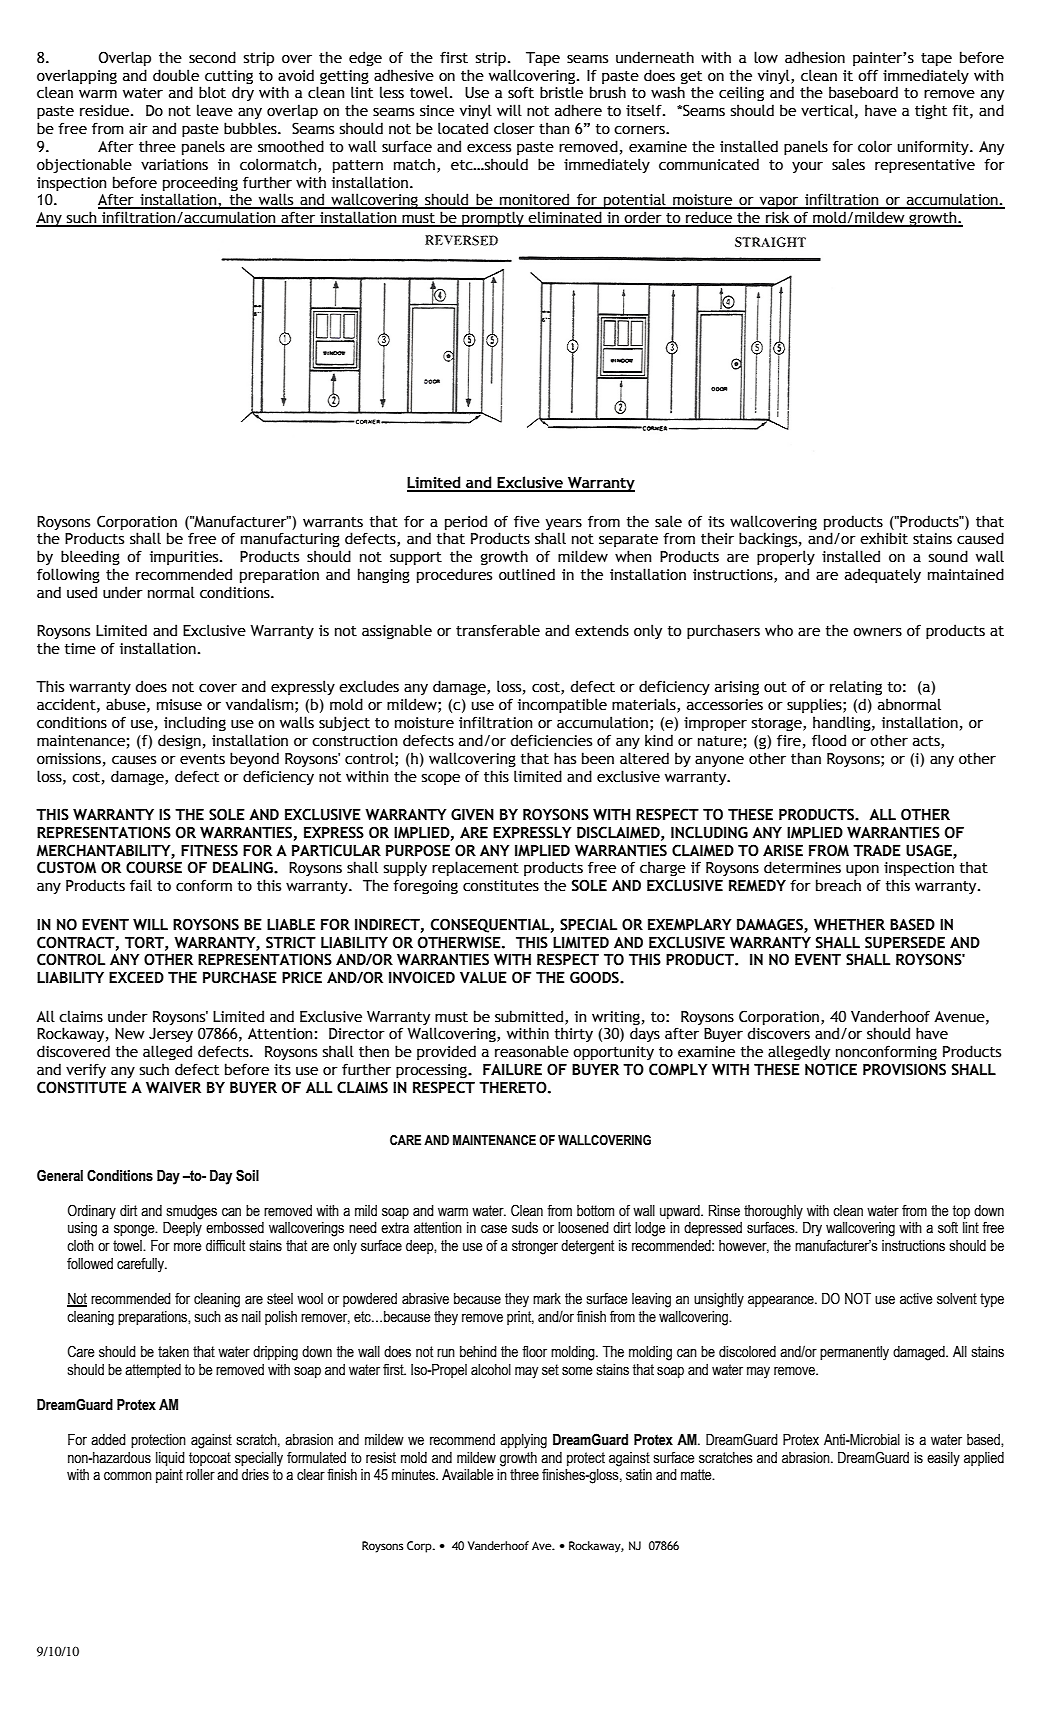  Describe the element at coordinates (943, 1459) in the page. I see `easily` at that location.
